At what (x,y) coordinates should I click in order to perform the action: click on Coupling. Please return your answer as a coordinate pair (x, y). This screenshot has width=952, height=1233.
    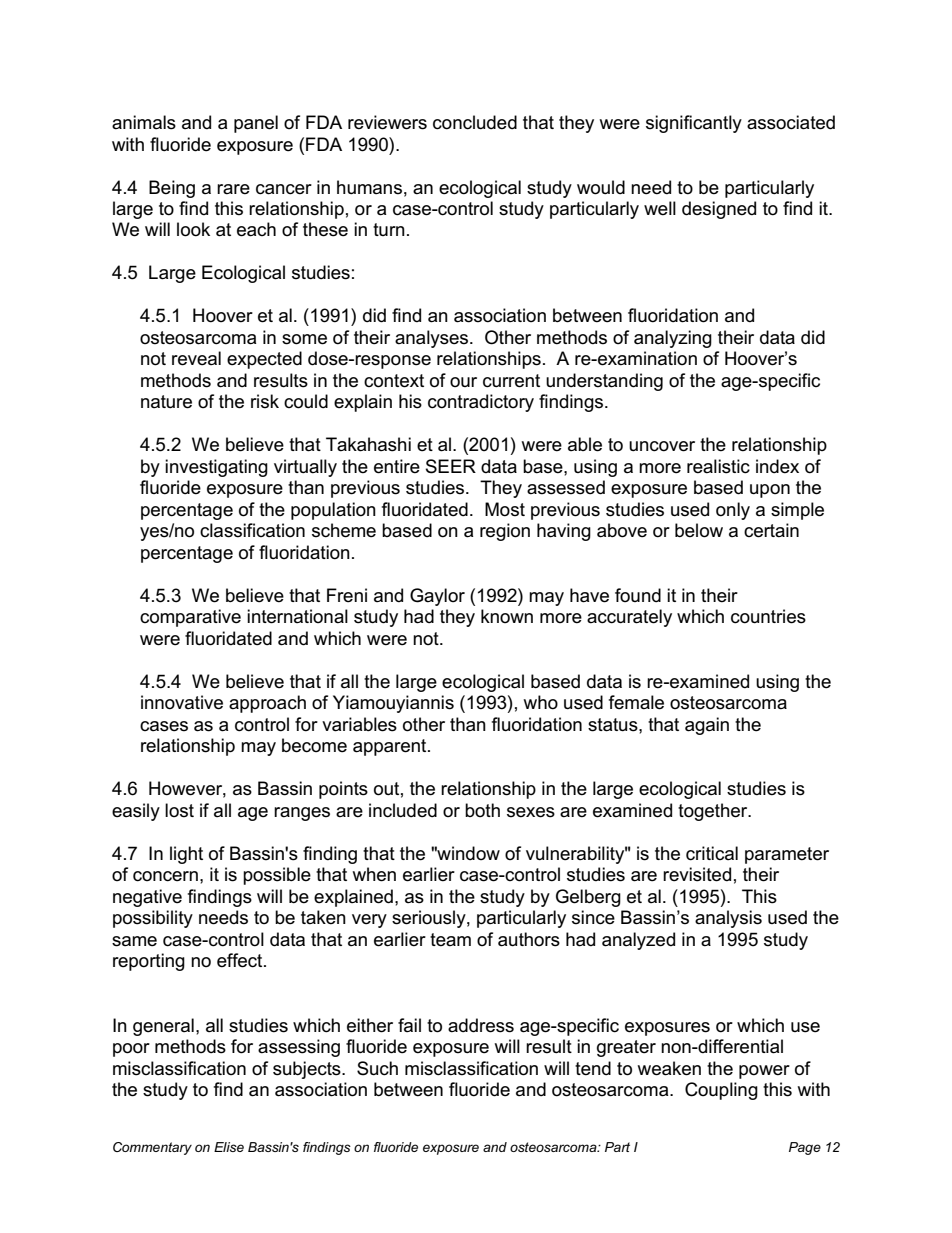
    Looking at the image, I should click on (721, 1091).
